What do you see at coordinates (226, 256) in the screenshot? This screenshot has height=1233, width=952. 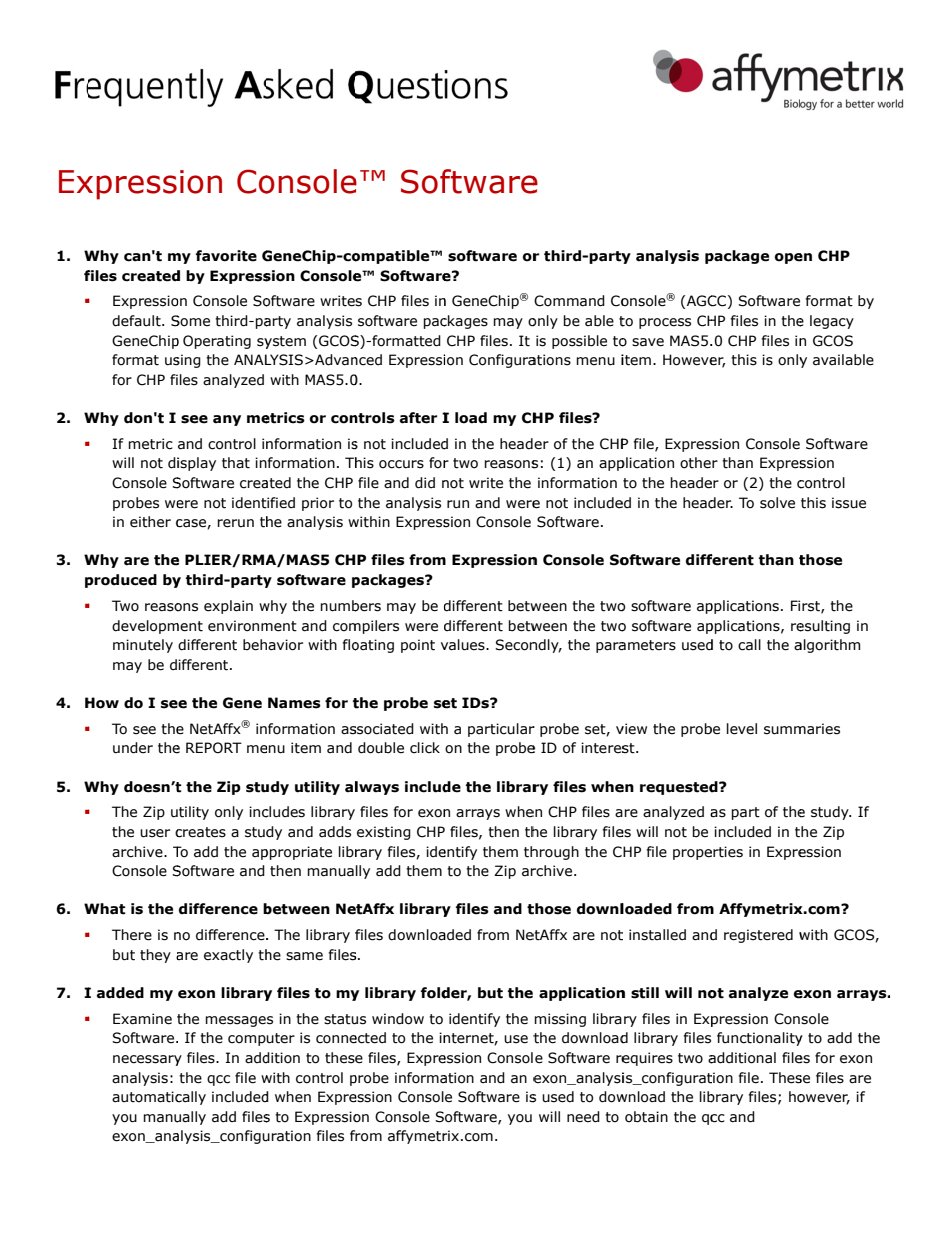 I see `favorite` at bounding box center [226, 256].
